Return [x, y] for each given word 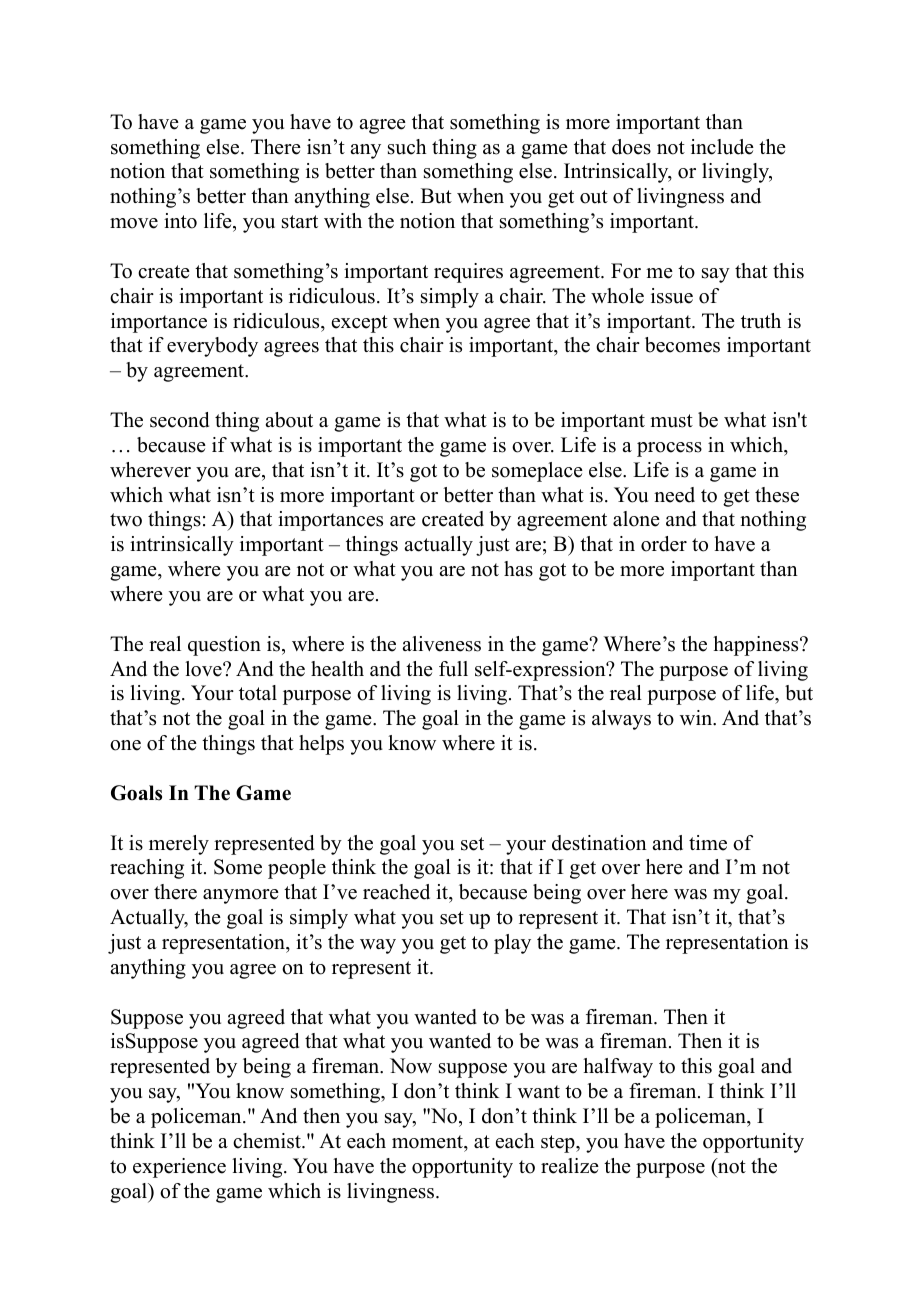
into [180, 221]
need [674, 495]
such [407, 147]
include [722, 147]
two [126, 520]
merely [179, 845]
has [518, 569]
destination [599, 843]
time [708, 843]
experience [179, 1168]
